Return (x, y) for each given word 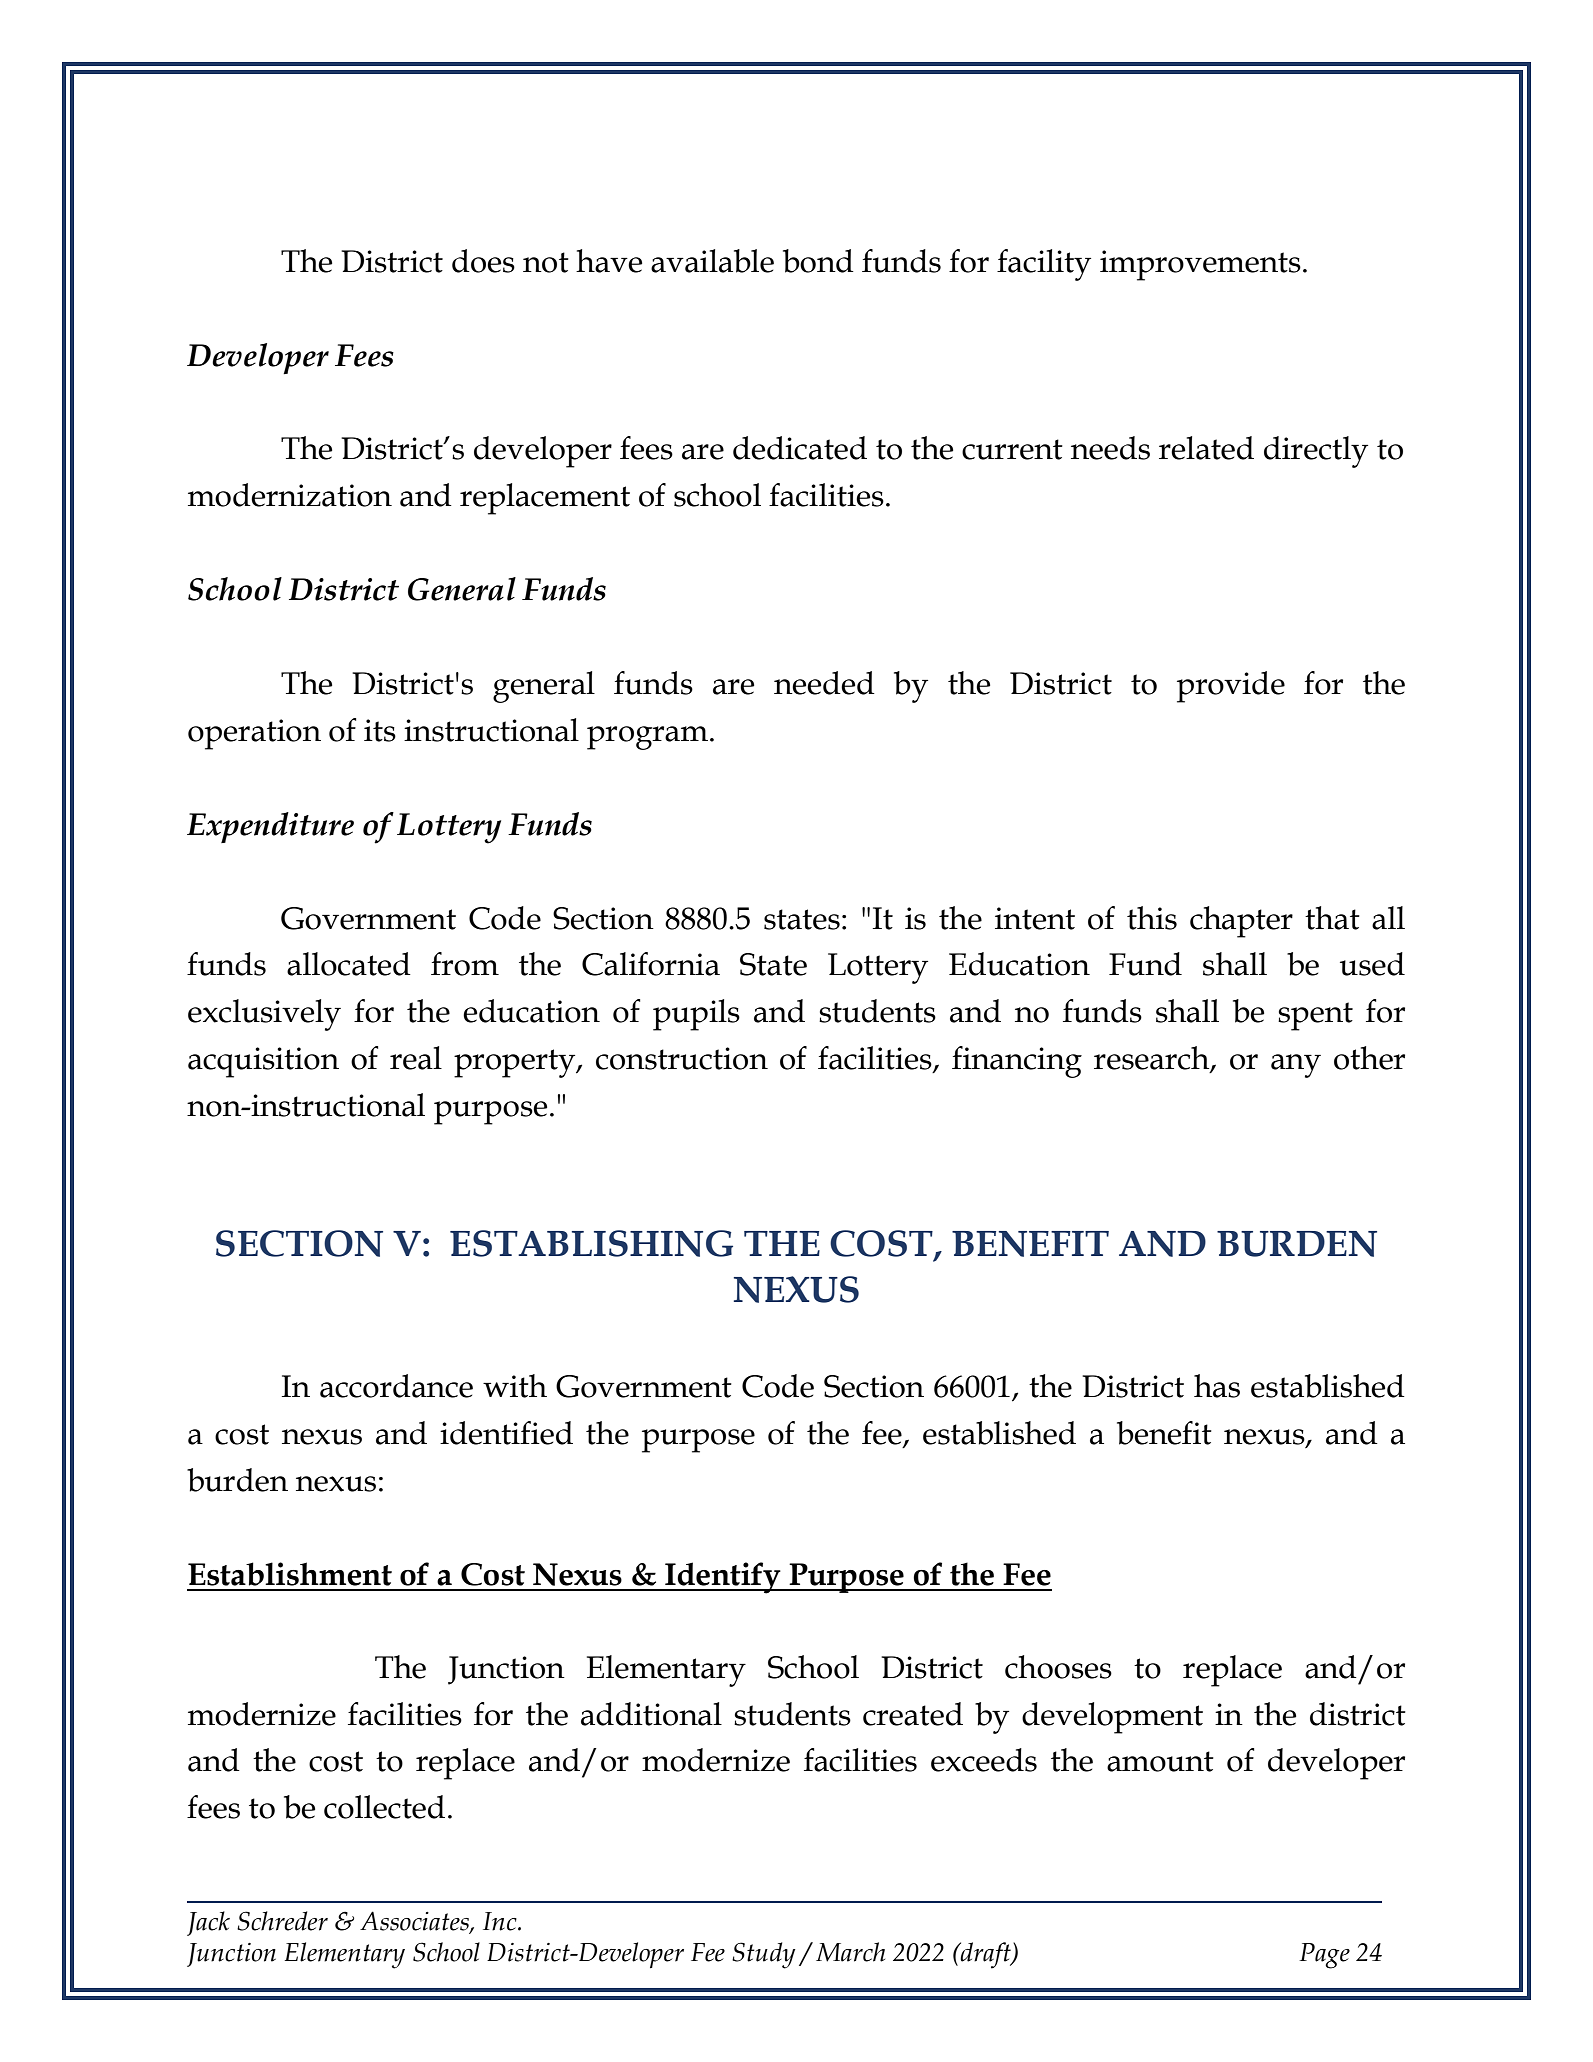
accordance (396, 1386)
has (1217, 1386)
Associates (415, 1921)
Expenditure (270, 827)
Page (1324, 1956)
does (483, 261)
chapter (1241, 922)
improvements (1200, 265)
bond (818, 261)
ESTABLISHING (591, 1243)
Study (764, 1955)
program (649, 738)
